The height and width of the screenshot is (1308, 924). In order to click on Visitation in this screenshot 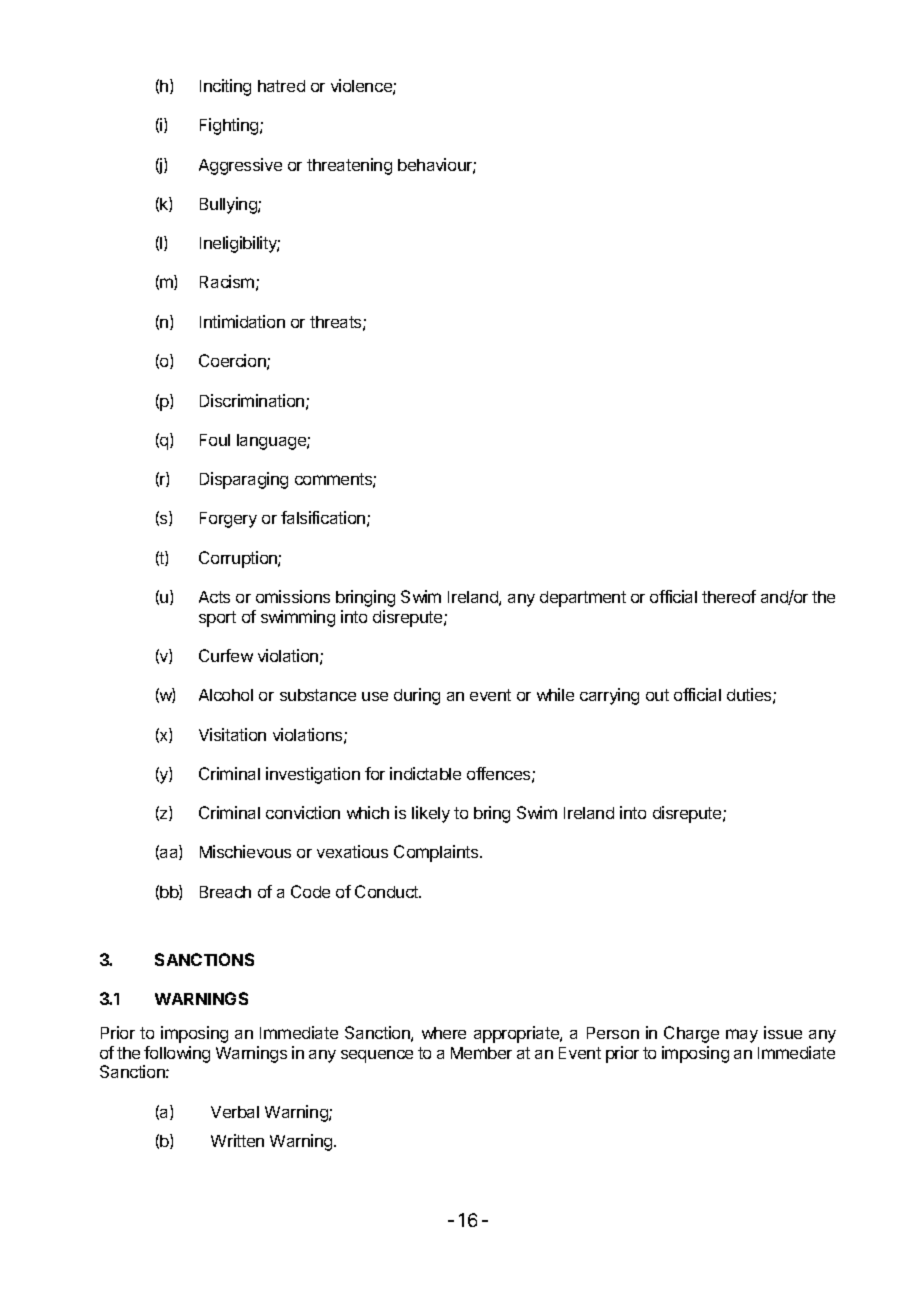, I will do `click(232, 734)`.
